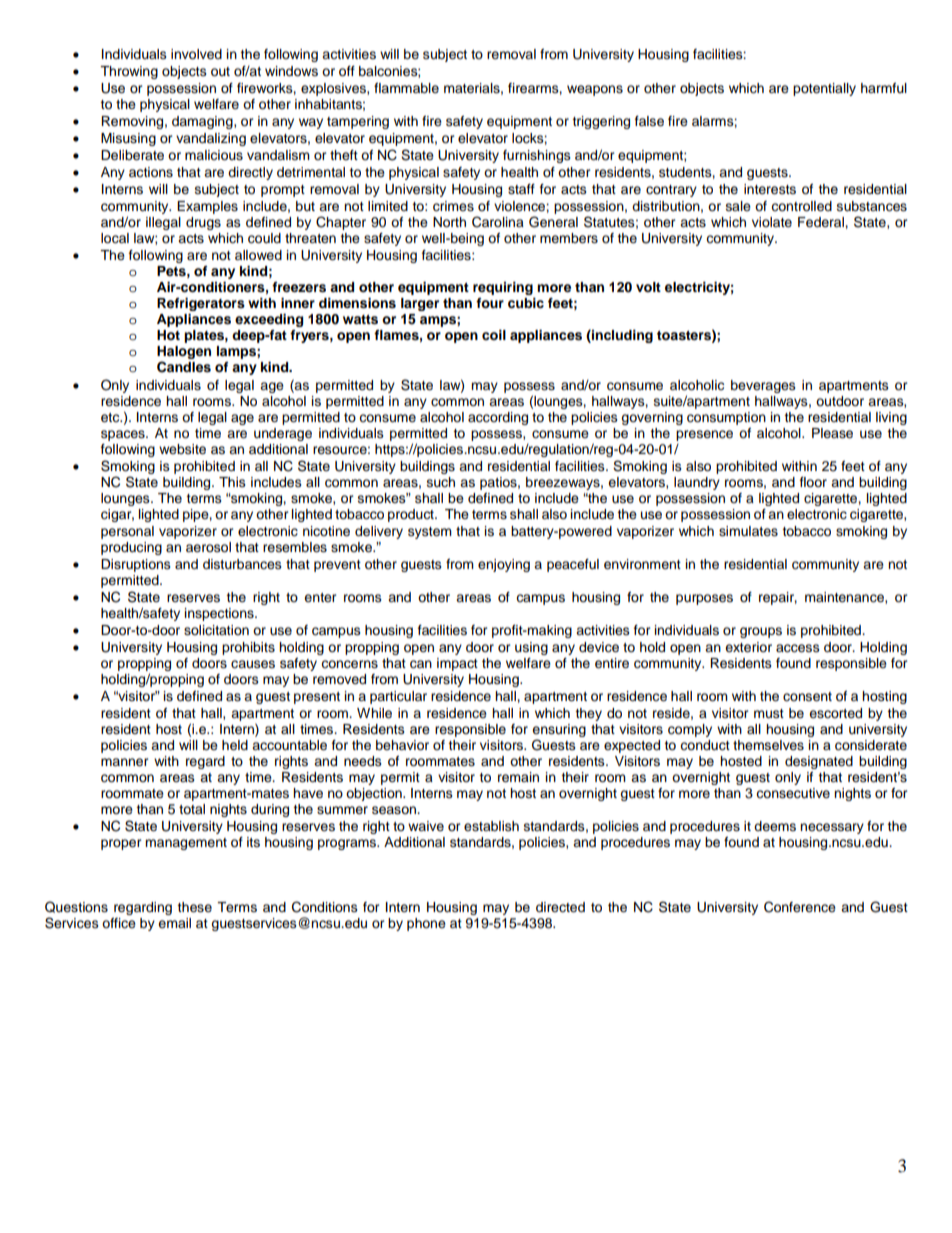 This screenshot has width=952, height=1233. What do you see at coordinates (406, 88) in the screenshot?
I see `flammable` at bounding box center [406, 88].
